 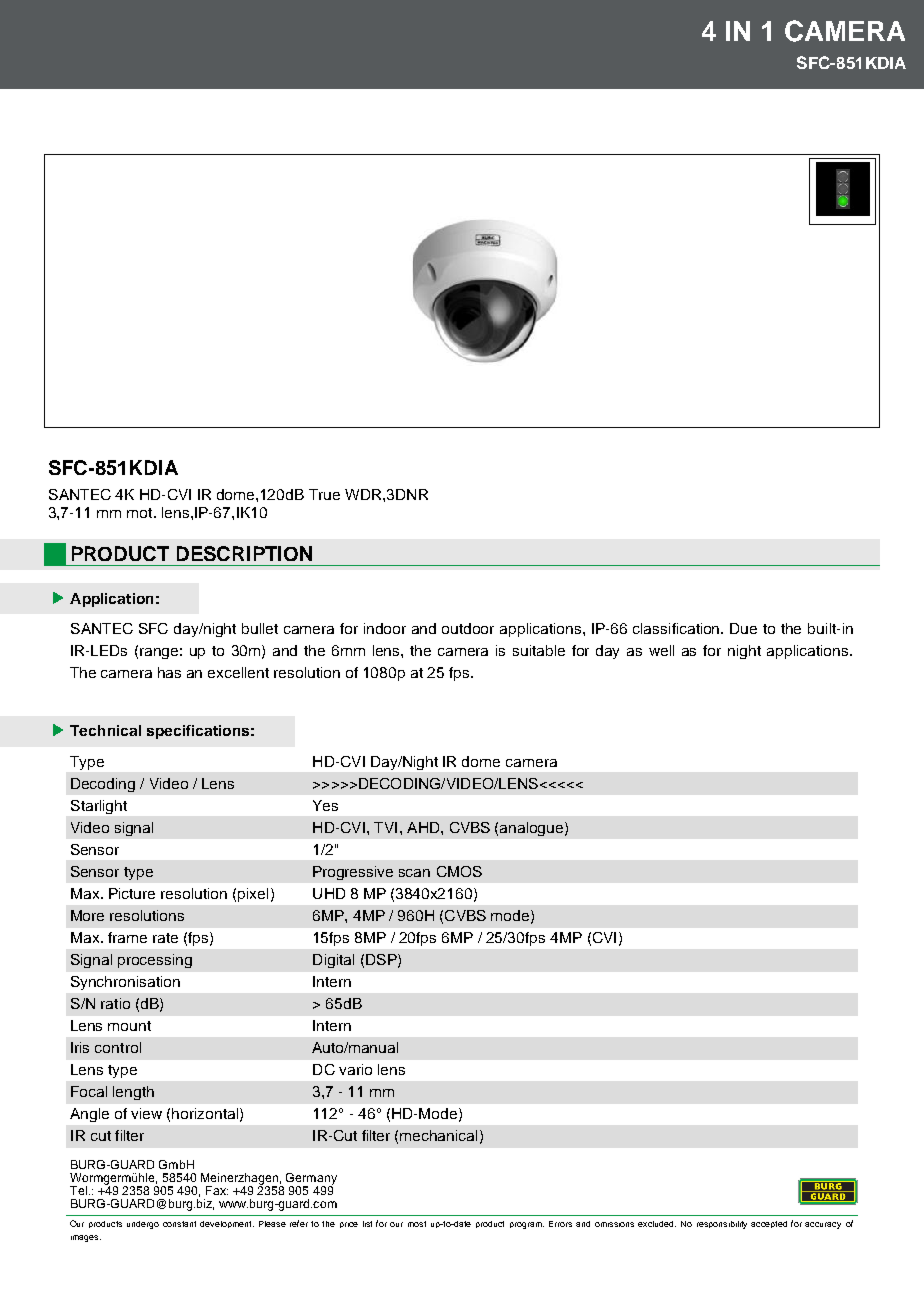 I want to click on scan, so click(x=414, y=873).
